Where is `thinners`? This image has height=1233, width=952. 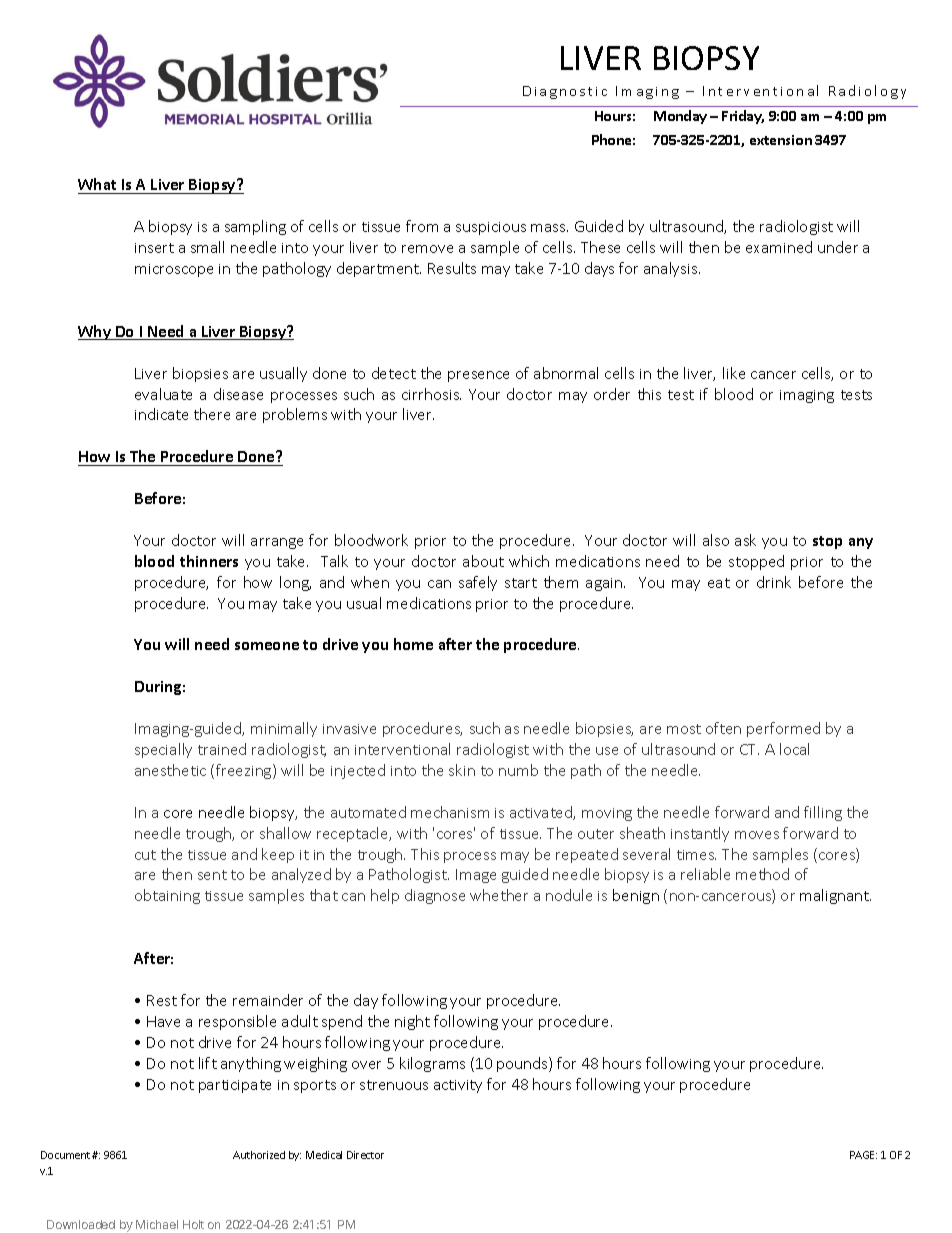
thinners is located at coordinates (209, 561).
